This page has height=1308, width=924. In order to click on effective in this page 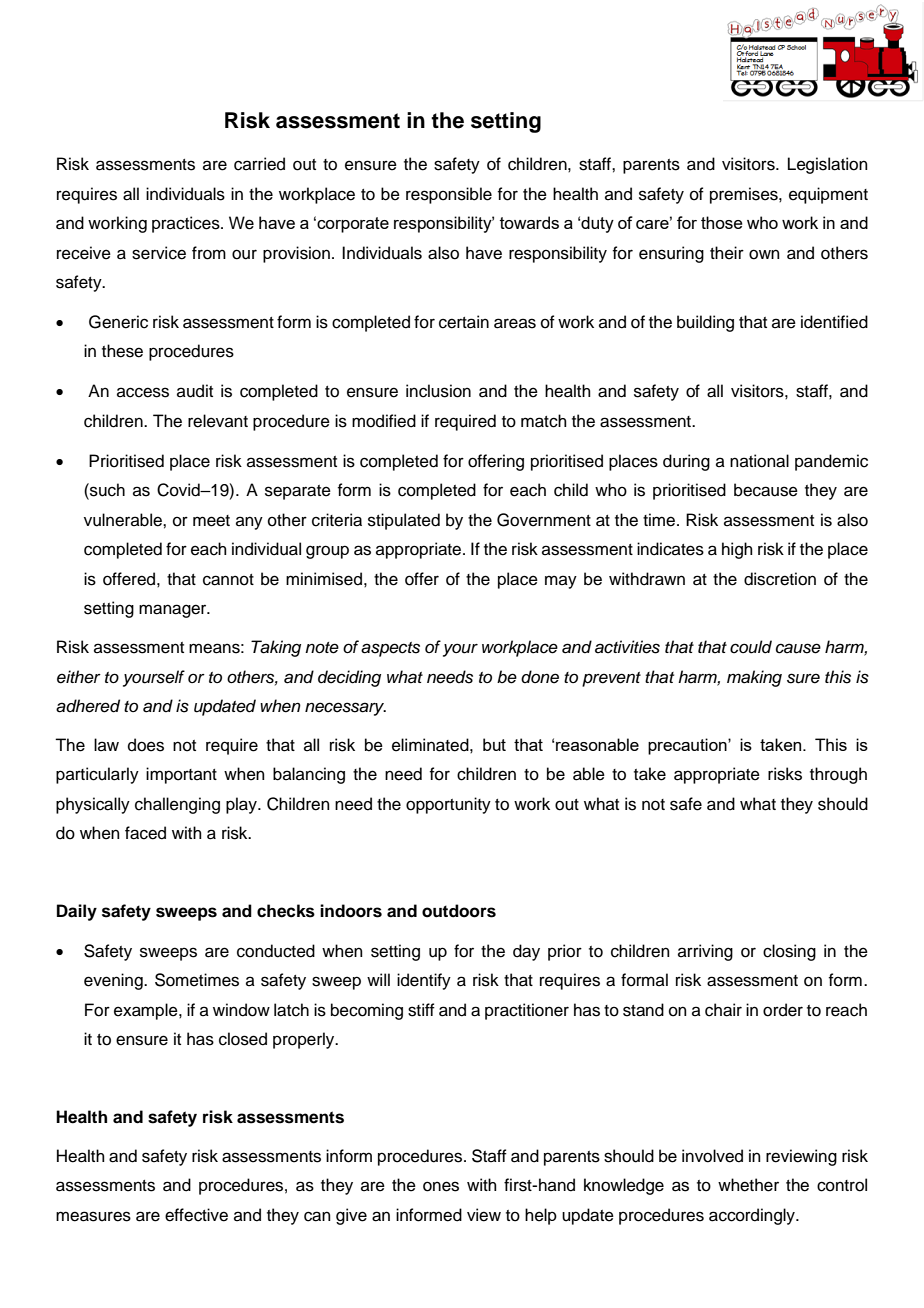, I will do `click(196, 1215)`.
